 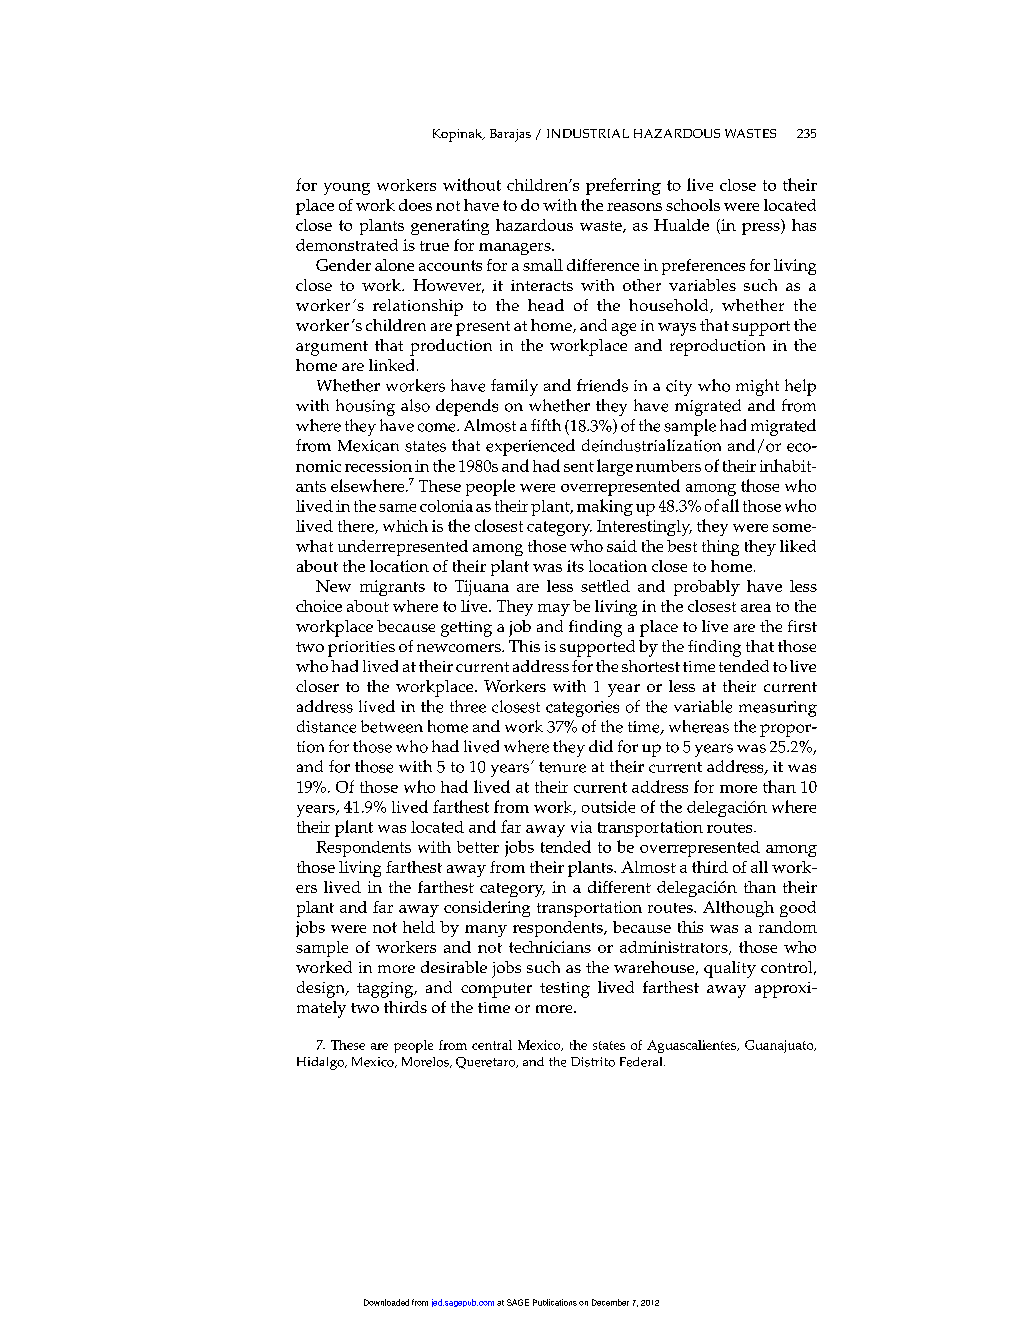 What do you see at coordinates (543, 265) in the screenshot?
I see `small` at bounding box center [543, 265].
